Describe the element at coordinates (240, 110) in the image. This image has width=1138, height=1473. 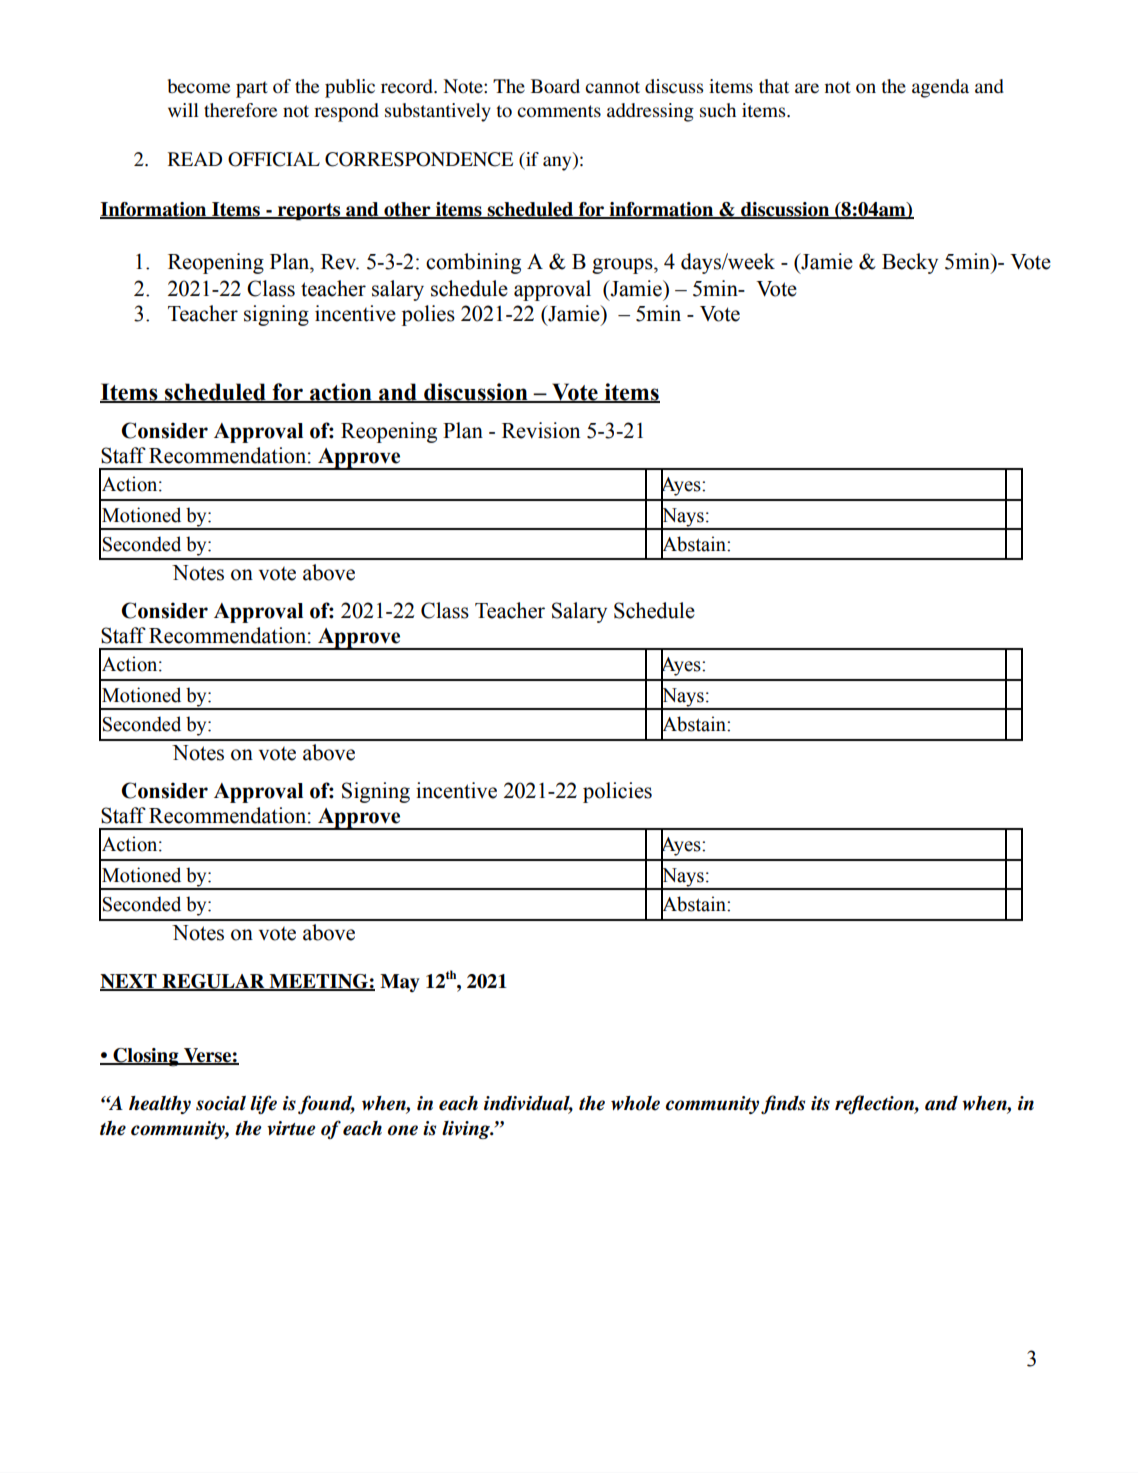
I see `therefore` at that location.
